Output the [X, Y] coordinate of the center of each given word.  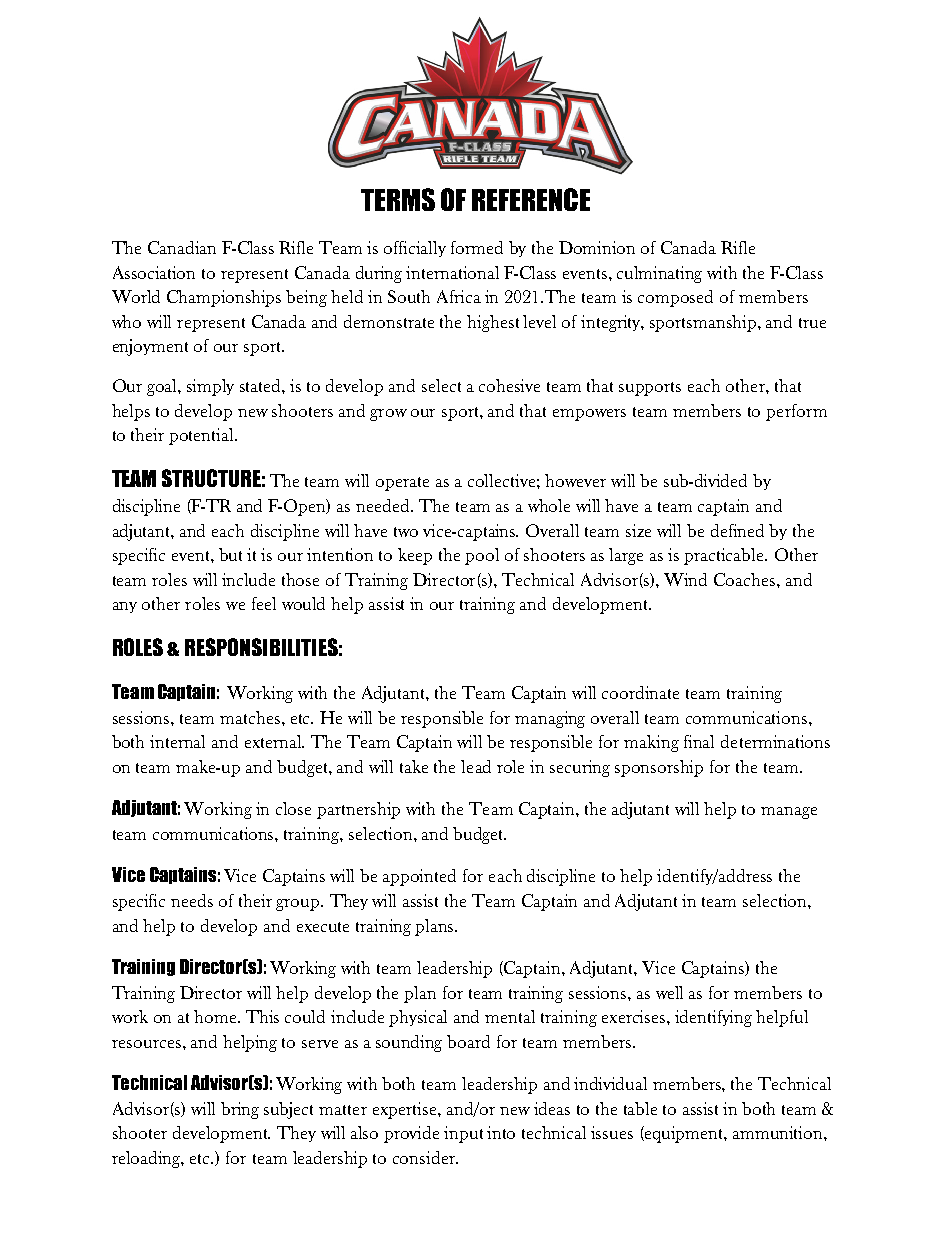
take [414, 766]
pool [482, 556]
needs [192, 900]
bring [240, 1110]
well [669, 992]
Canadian [182, 247]
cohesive [509, 385]
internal [177, 741]
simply [210, 387]
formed [477, 247]
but [230, 554]
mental [510, 1016]
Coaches [746, 579]
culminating [659, 274]
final [699, 741]
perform [796, 412]
